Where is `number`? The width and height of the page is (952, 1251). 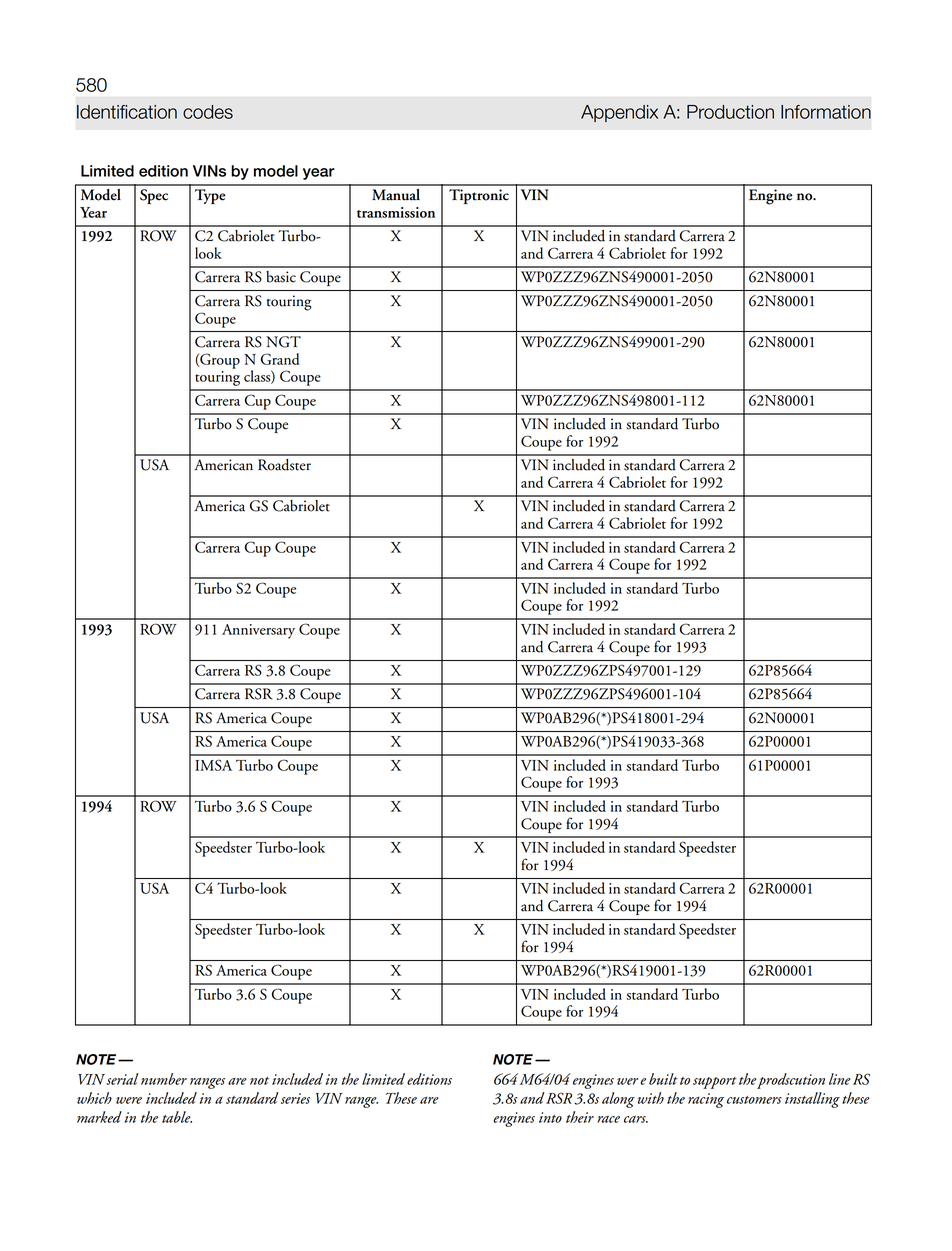 number is located at coordinates (164, 1079).
